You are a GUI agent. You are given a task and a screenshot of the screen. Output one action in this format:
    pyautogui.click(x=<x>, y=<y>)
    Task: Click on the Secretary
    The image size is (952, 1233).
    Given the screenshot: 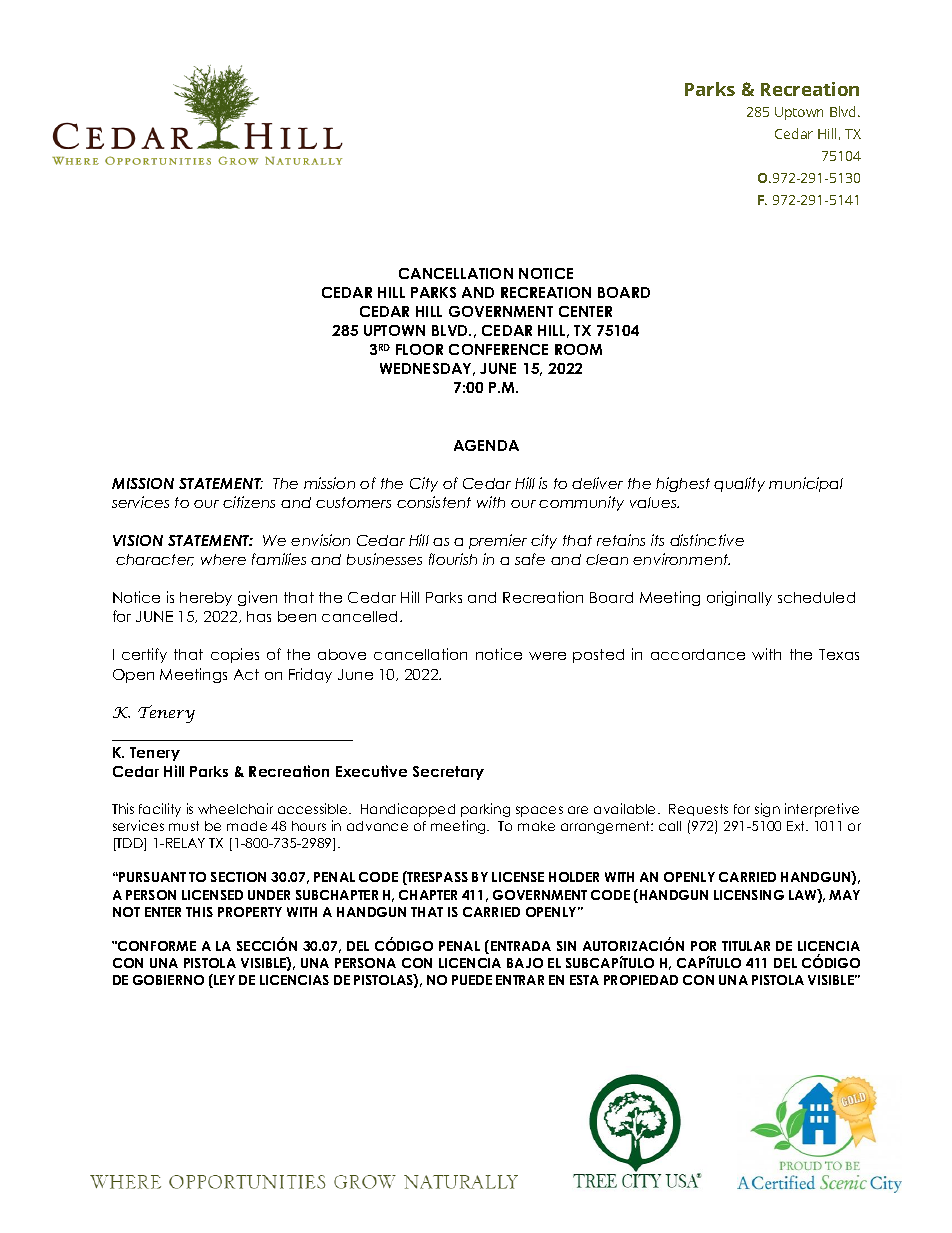 What is the action you would take?
    pyautogui.click(x=448, y=773)
